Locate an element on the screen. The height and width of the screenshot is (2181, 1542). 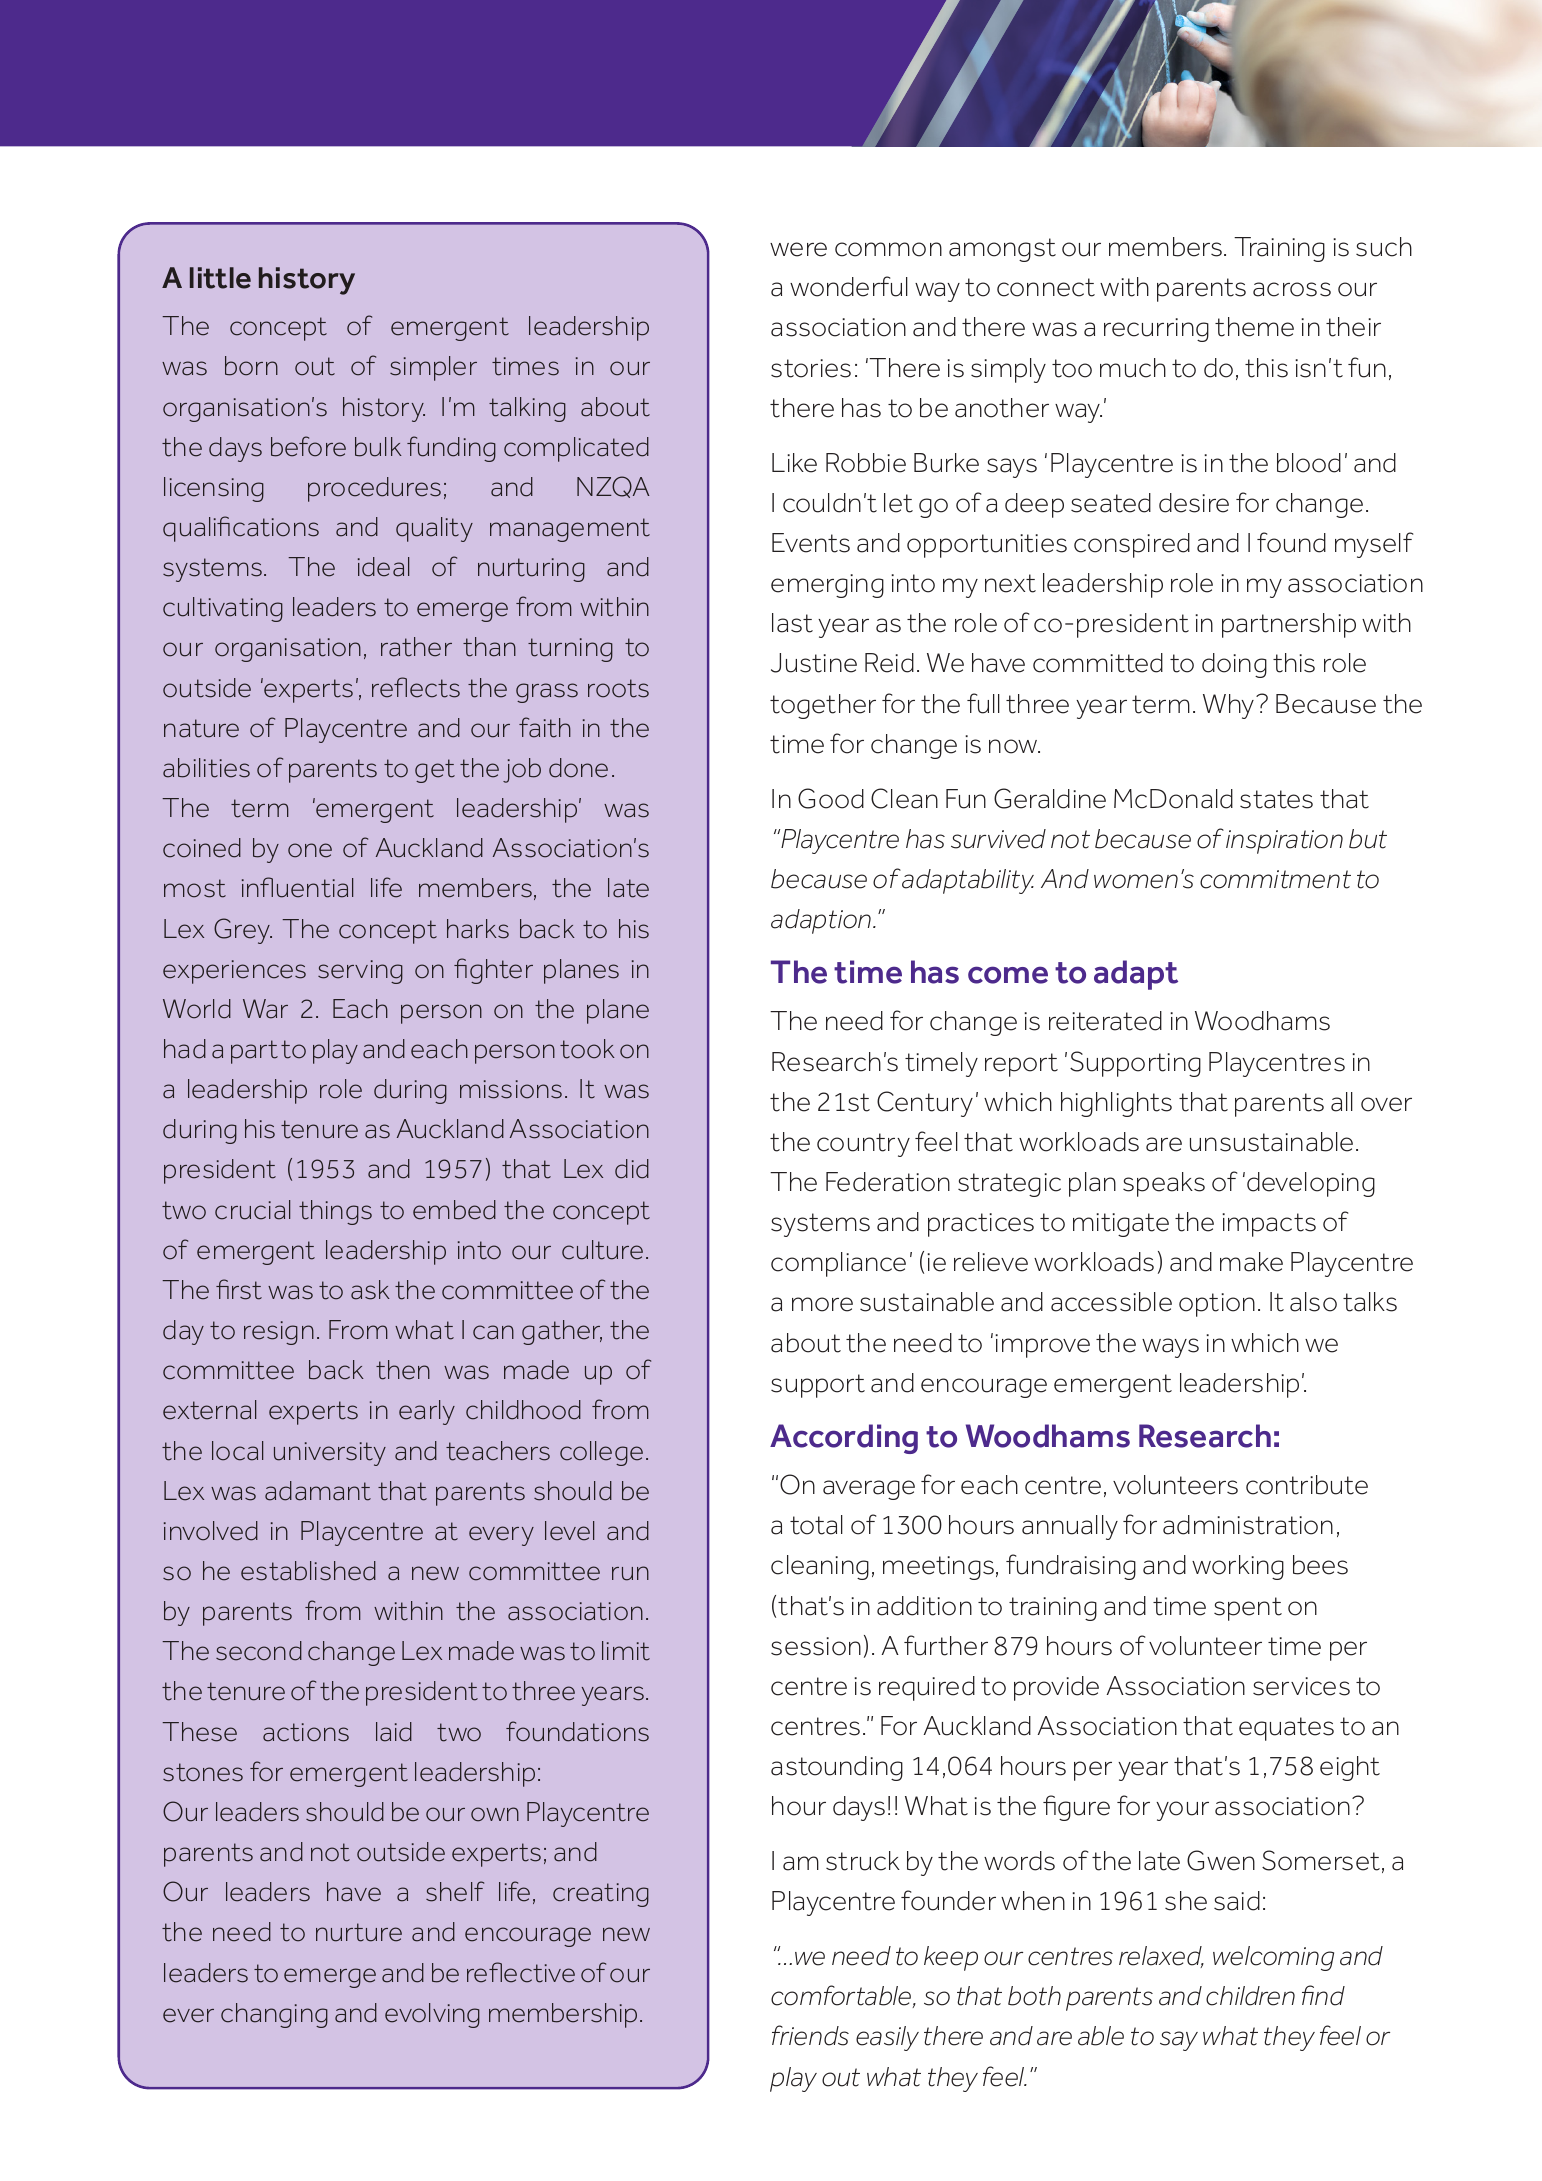
country is located at coordinates (863, 1145).
